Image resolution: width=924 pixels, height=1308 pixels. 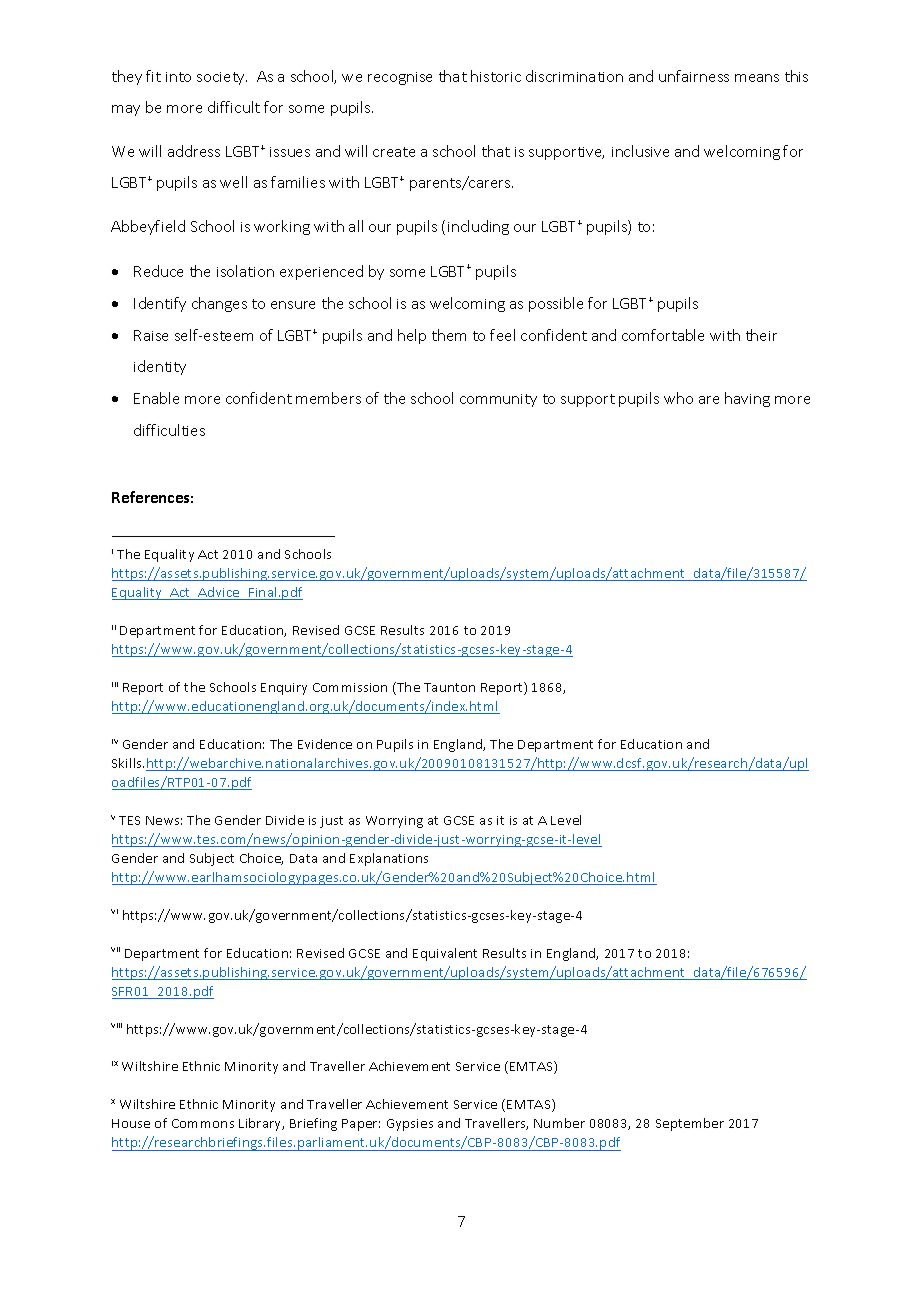 What do you see at coordinates (178, 77) in the screenshot?
I see `into` at bounding box center [178, 77].
